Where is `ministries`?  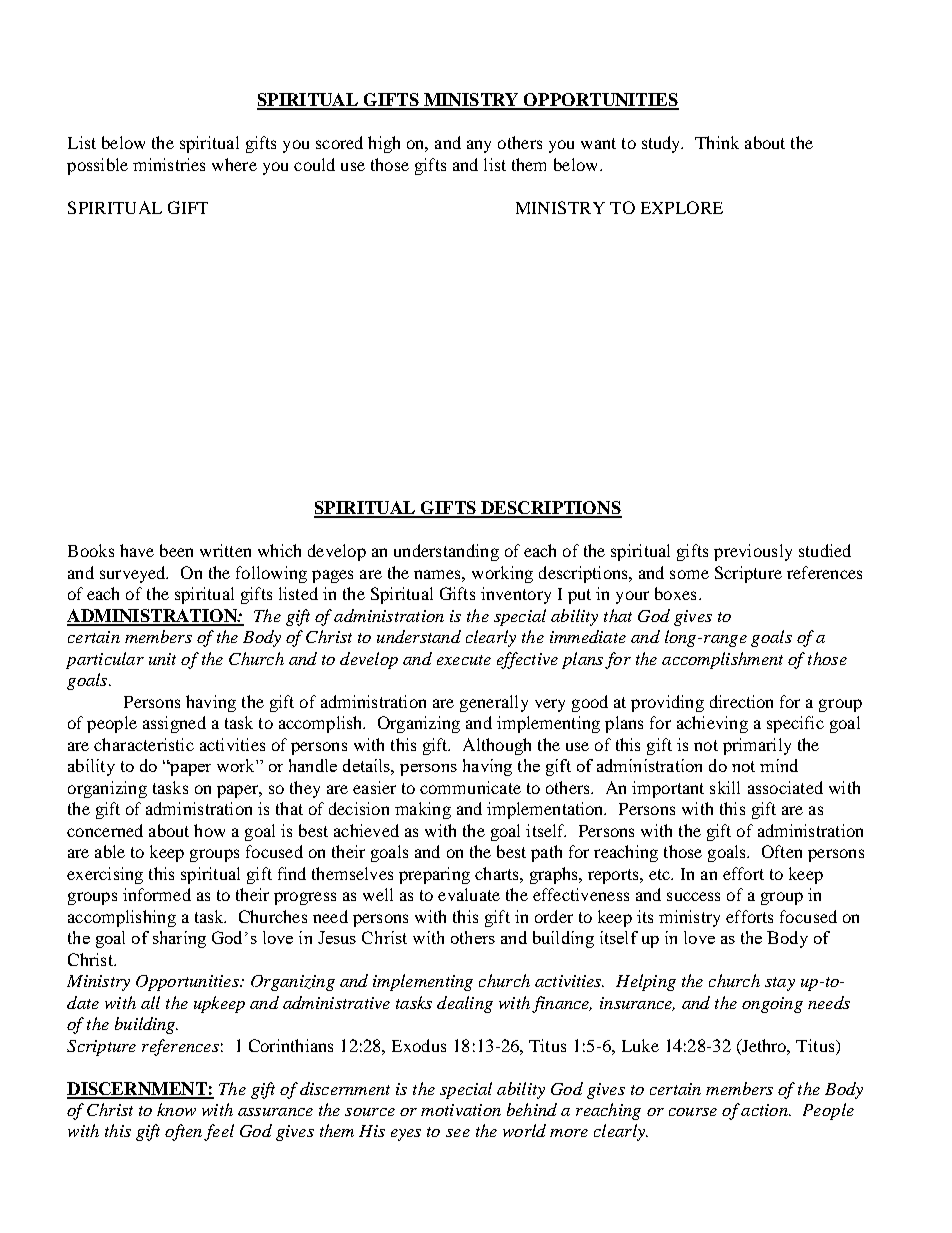 ministries is located at coordinates (169, 164).
